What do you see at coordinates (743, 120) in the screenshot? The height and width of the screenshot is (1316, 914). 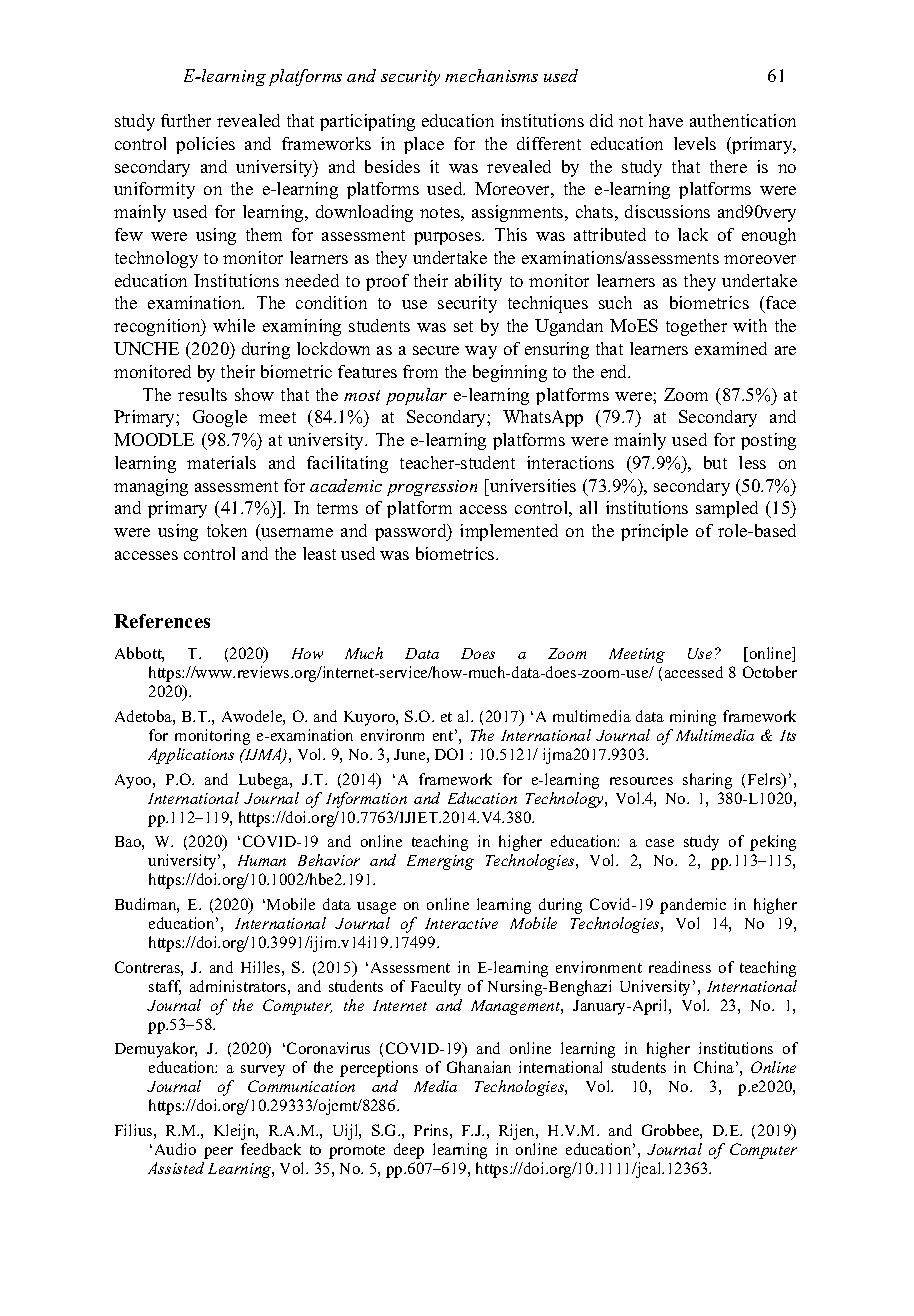 I see `authentication` at bounding box center [743, 120].
